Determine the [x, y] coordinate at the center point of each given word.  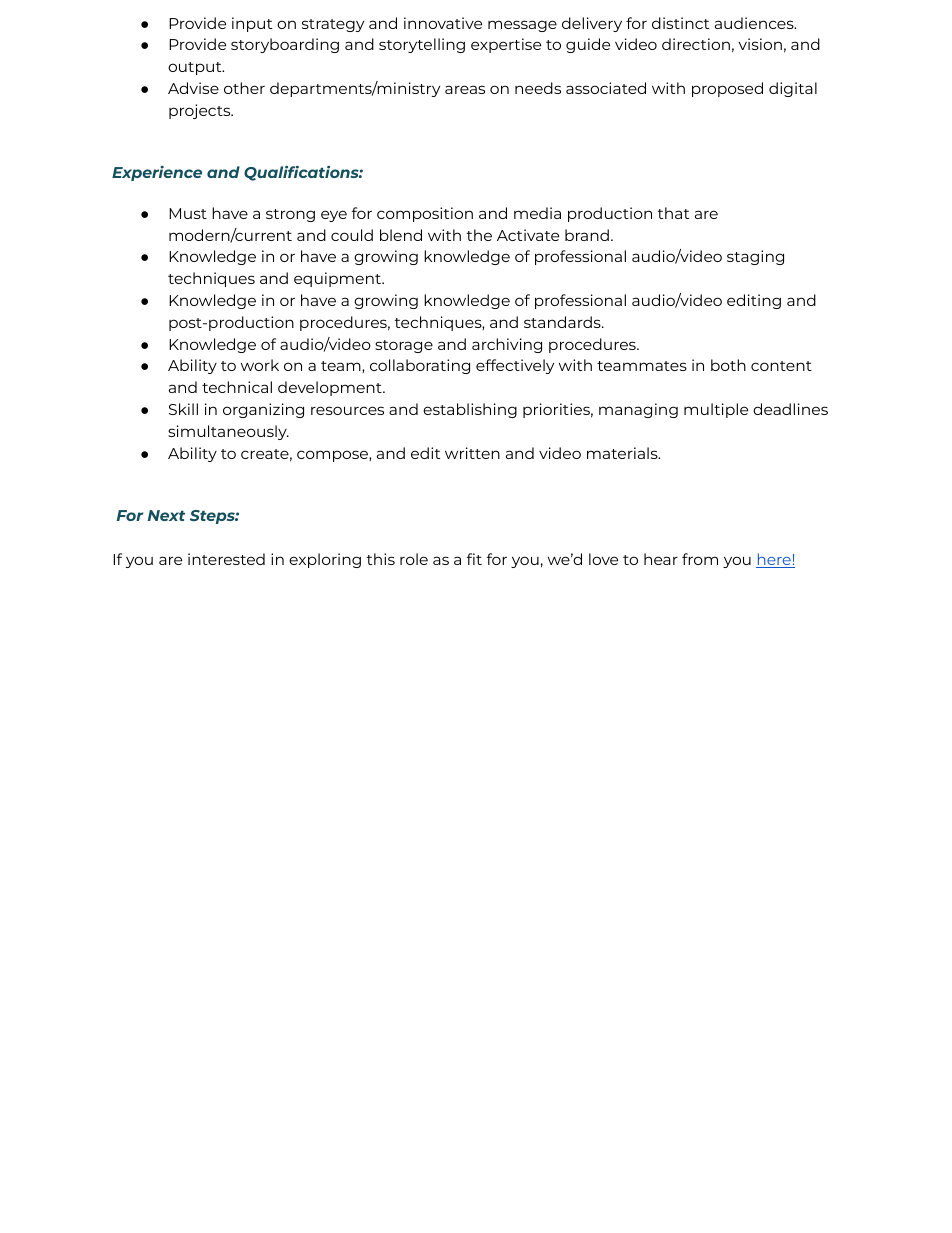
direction [696, 44]
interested [226, 559]
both [728, 365]
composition [425, 214]
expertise [506, 45]
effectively [515, 366]
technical [237, 387]
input [252, 24]
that [673, 213]
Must [188, 213]
